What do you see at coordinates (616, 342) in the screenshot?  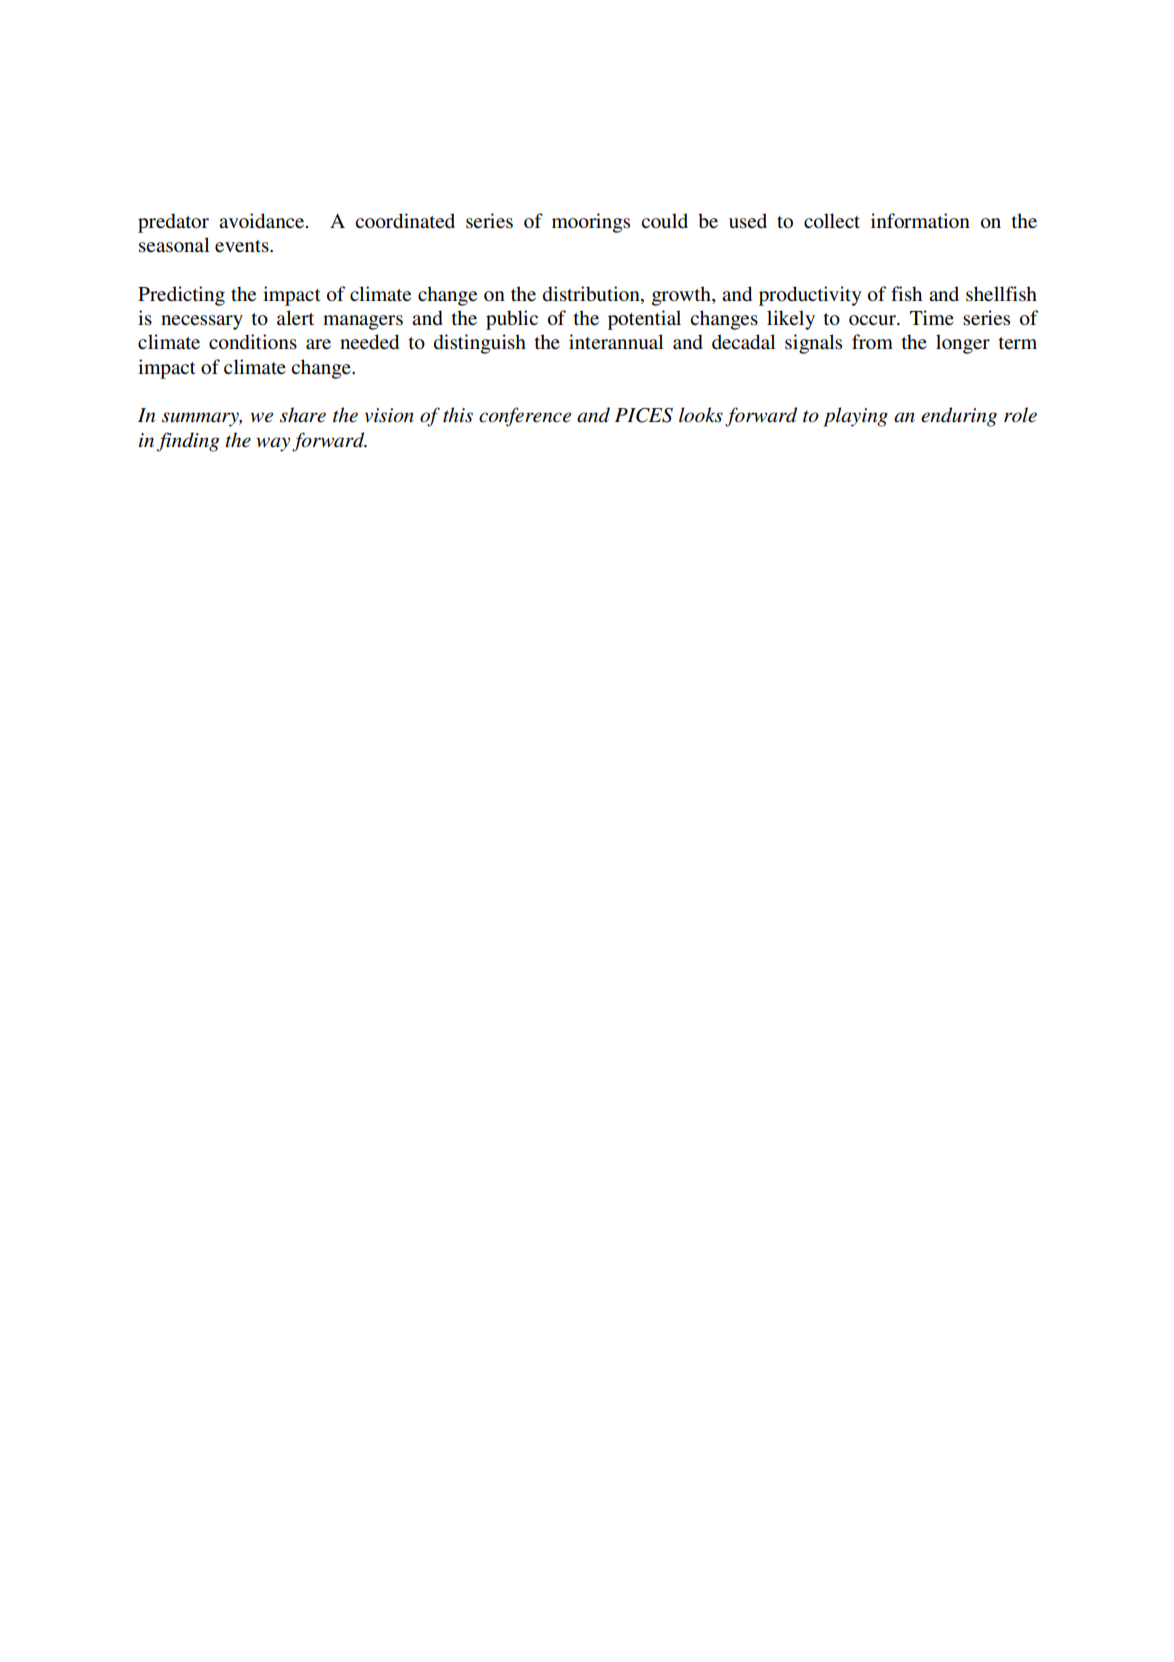 I see `interannual` at bounding box center [616, 342].
